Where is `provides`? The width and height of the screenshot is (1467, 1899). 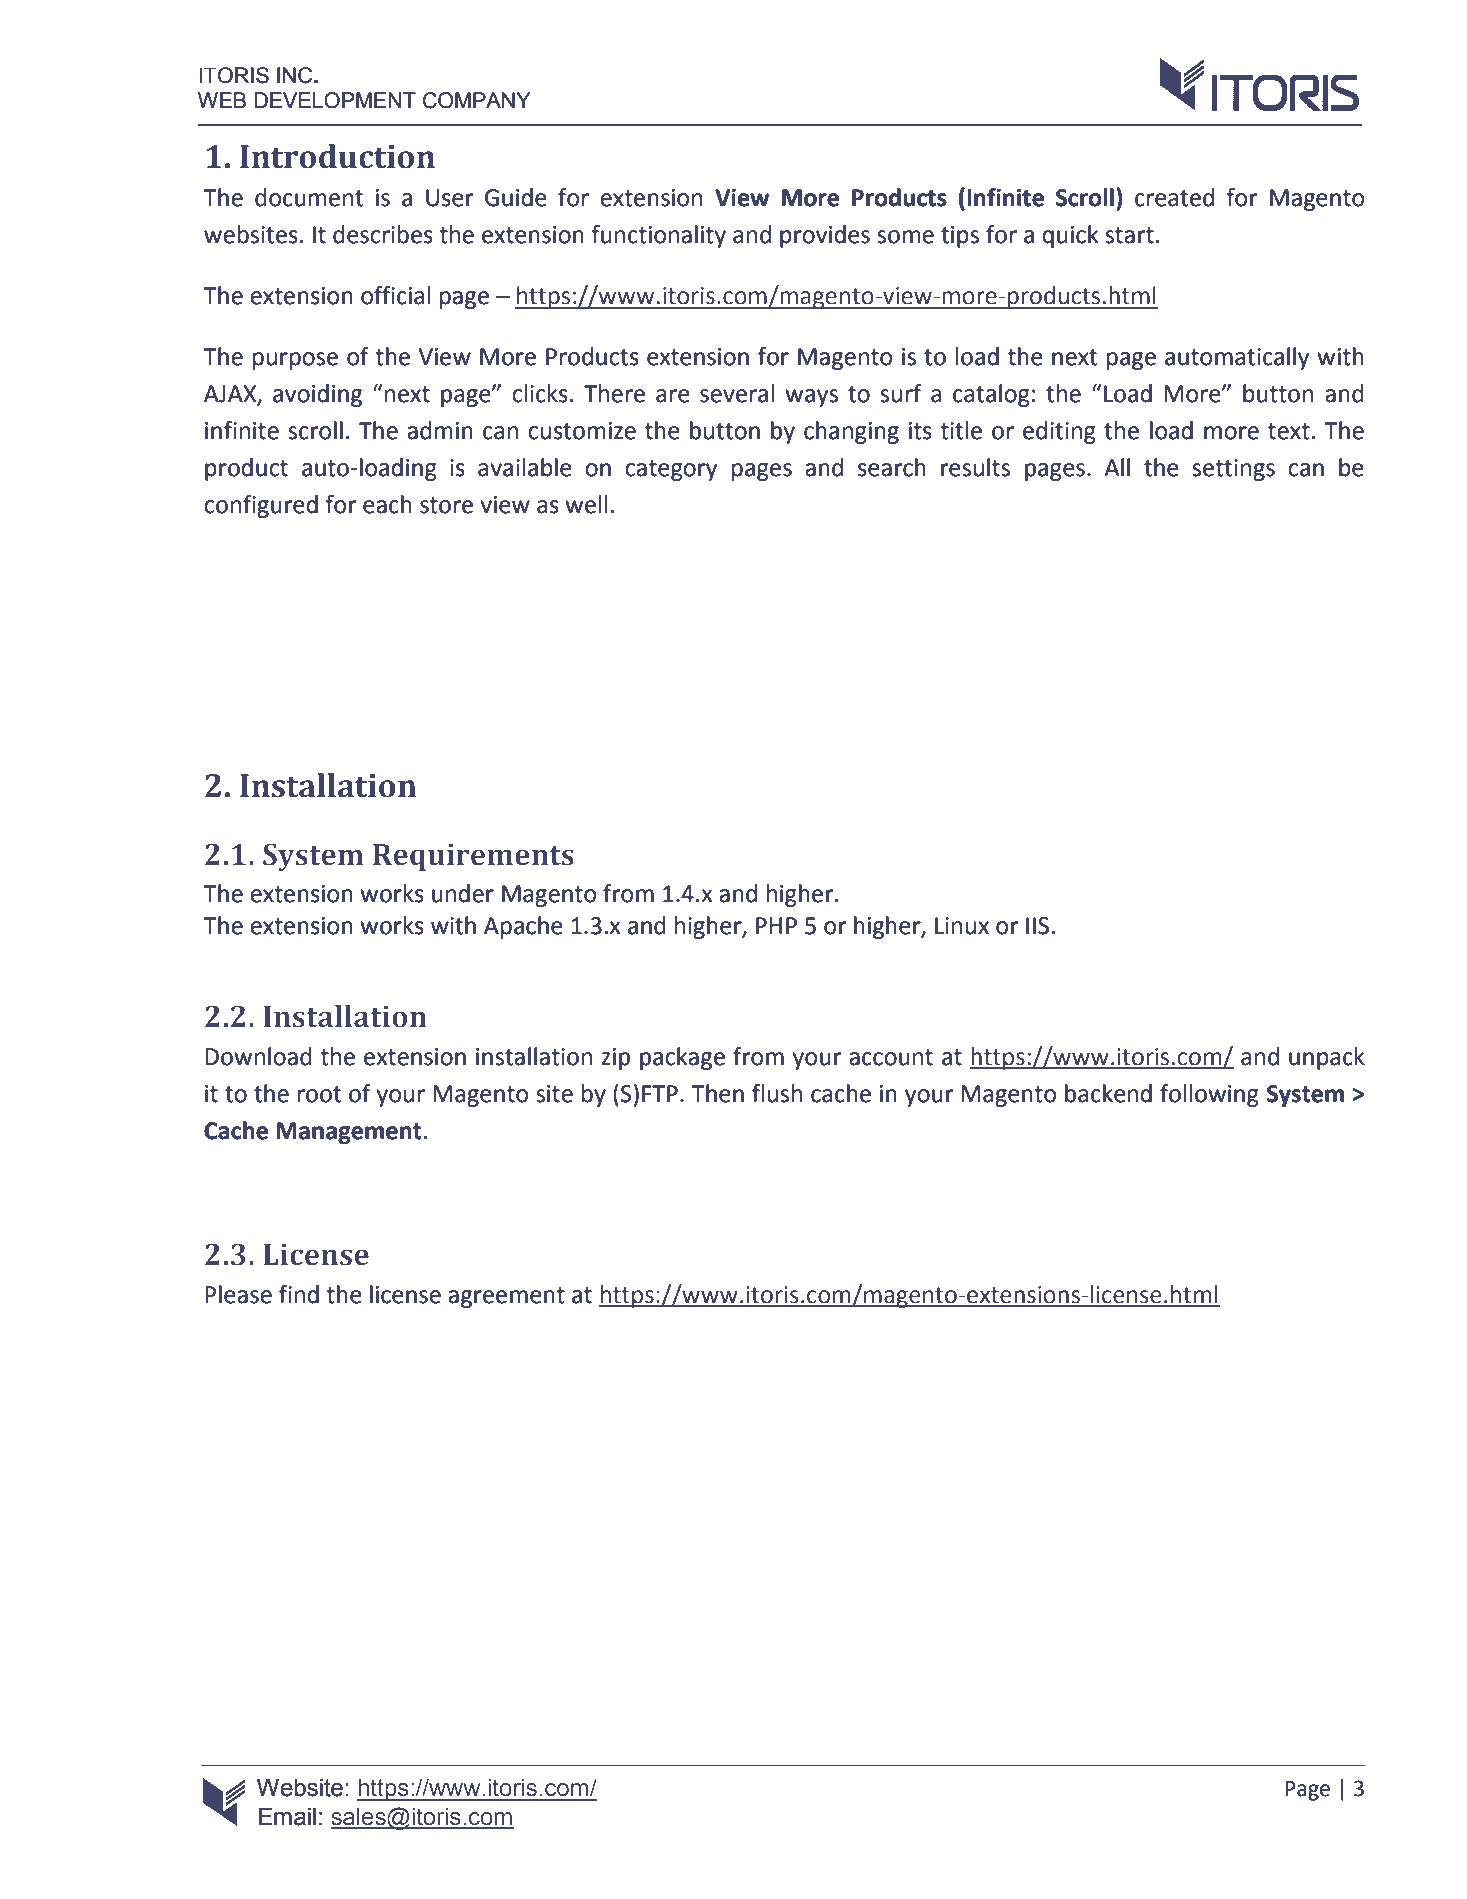
provides is located at coordinates (825, 236).
